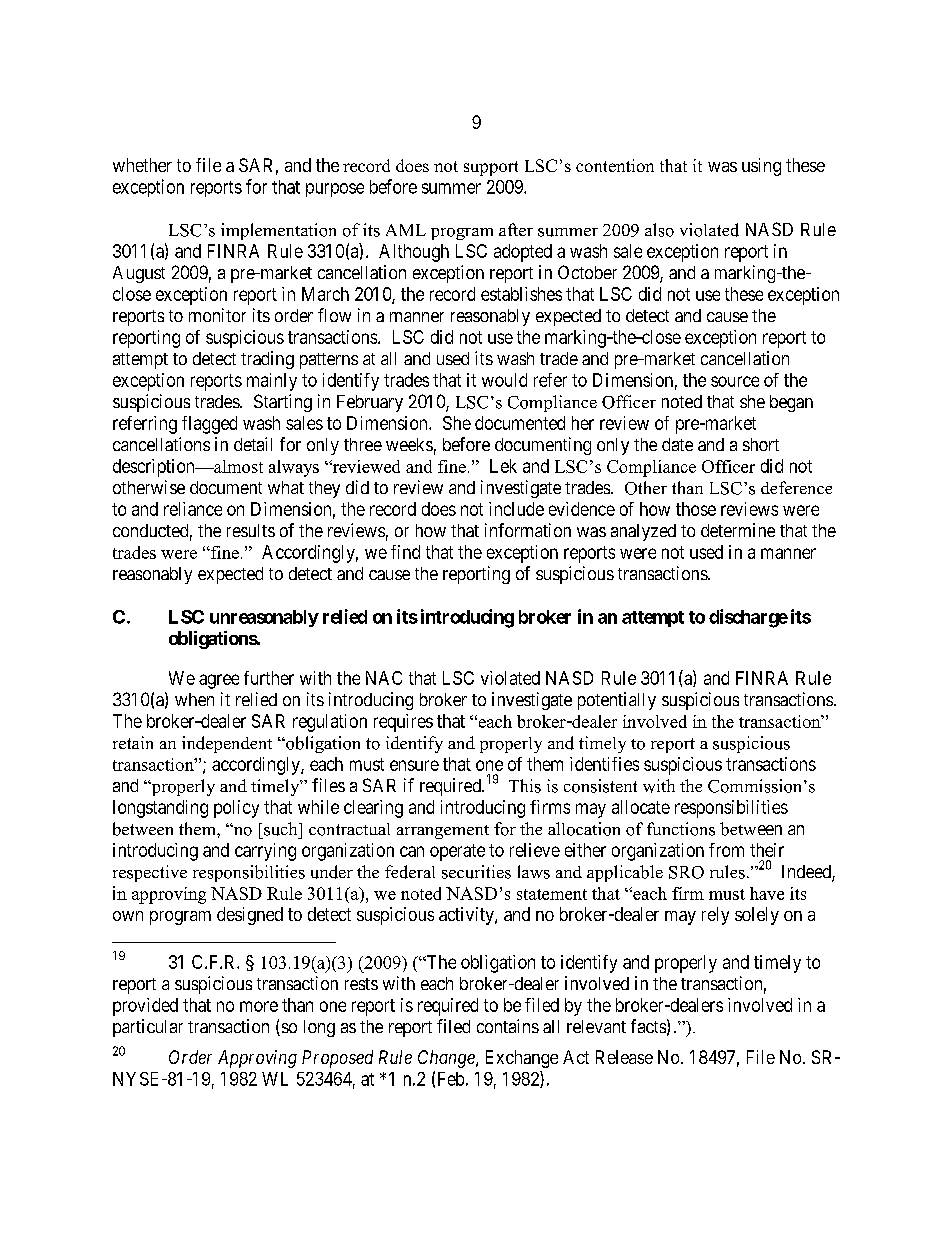 Image resolution: width=952 pixels, height=1233 pixels. What do you see at coordinates (142, 165) in the screenshot?
I see `whether` at bounding box center [142, 165].
